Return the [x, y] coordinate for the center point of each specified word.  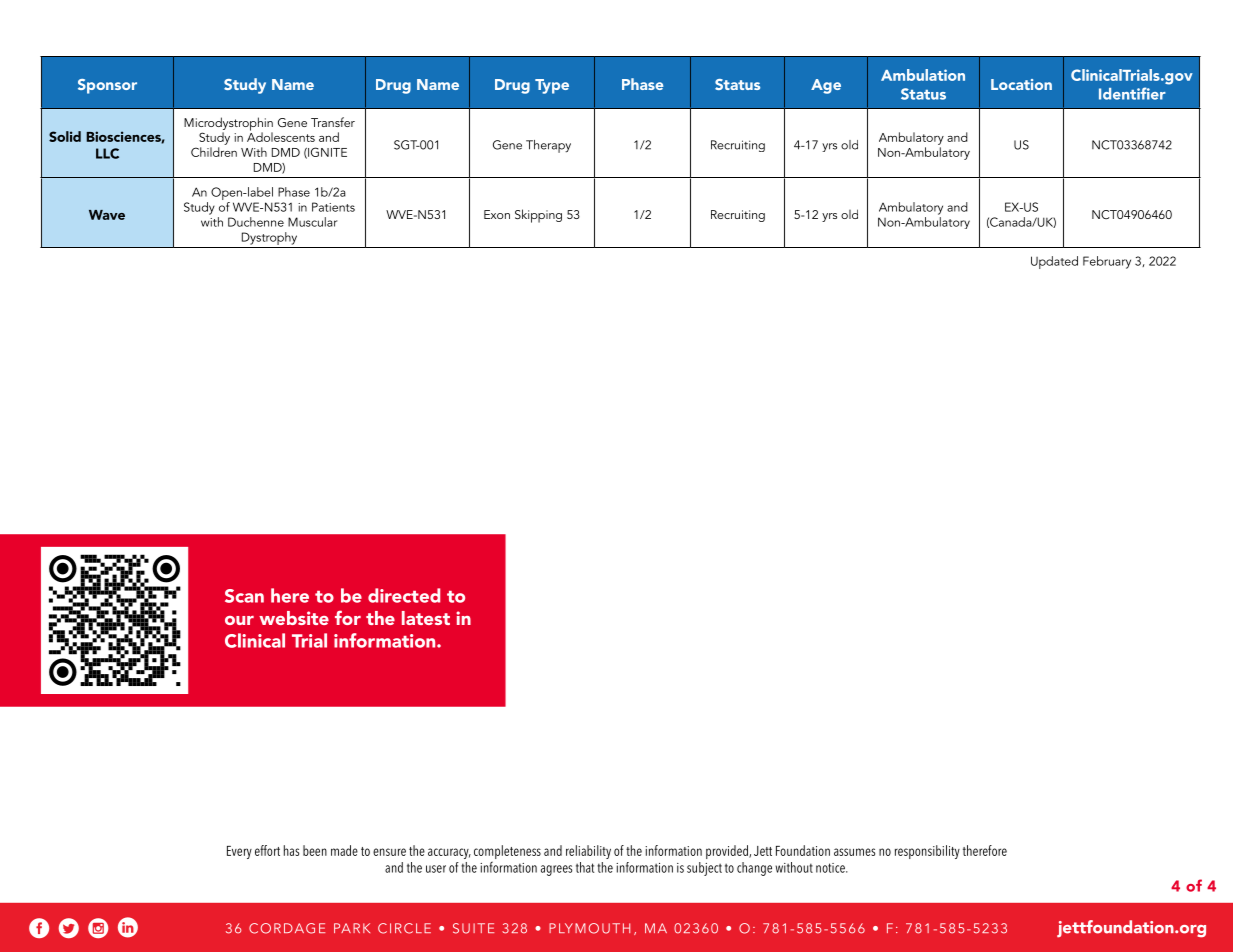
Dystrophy [269, 238]
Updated [1054, 262]
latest [426, 618]
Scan [244, 596]
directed [404, 595]
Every [239, 852]
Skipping [538, 216]
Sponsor [107, 86]
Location [1021, 84]
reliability [588, 852]
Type [552, 86]
